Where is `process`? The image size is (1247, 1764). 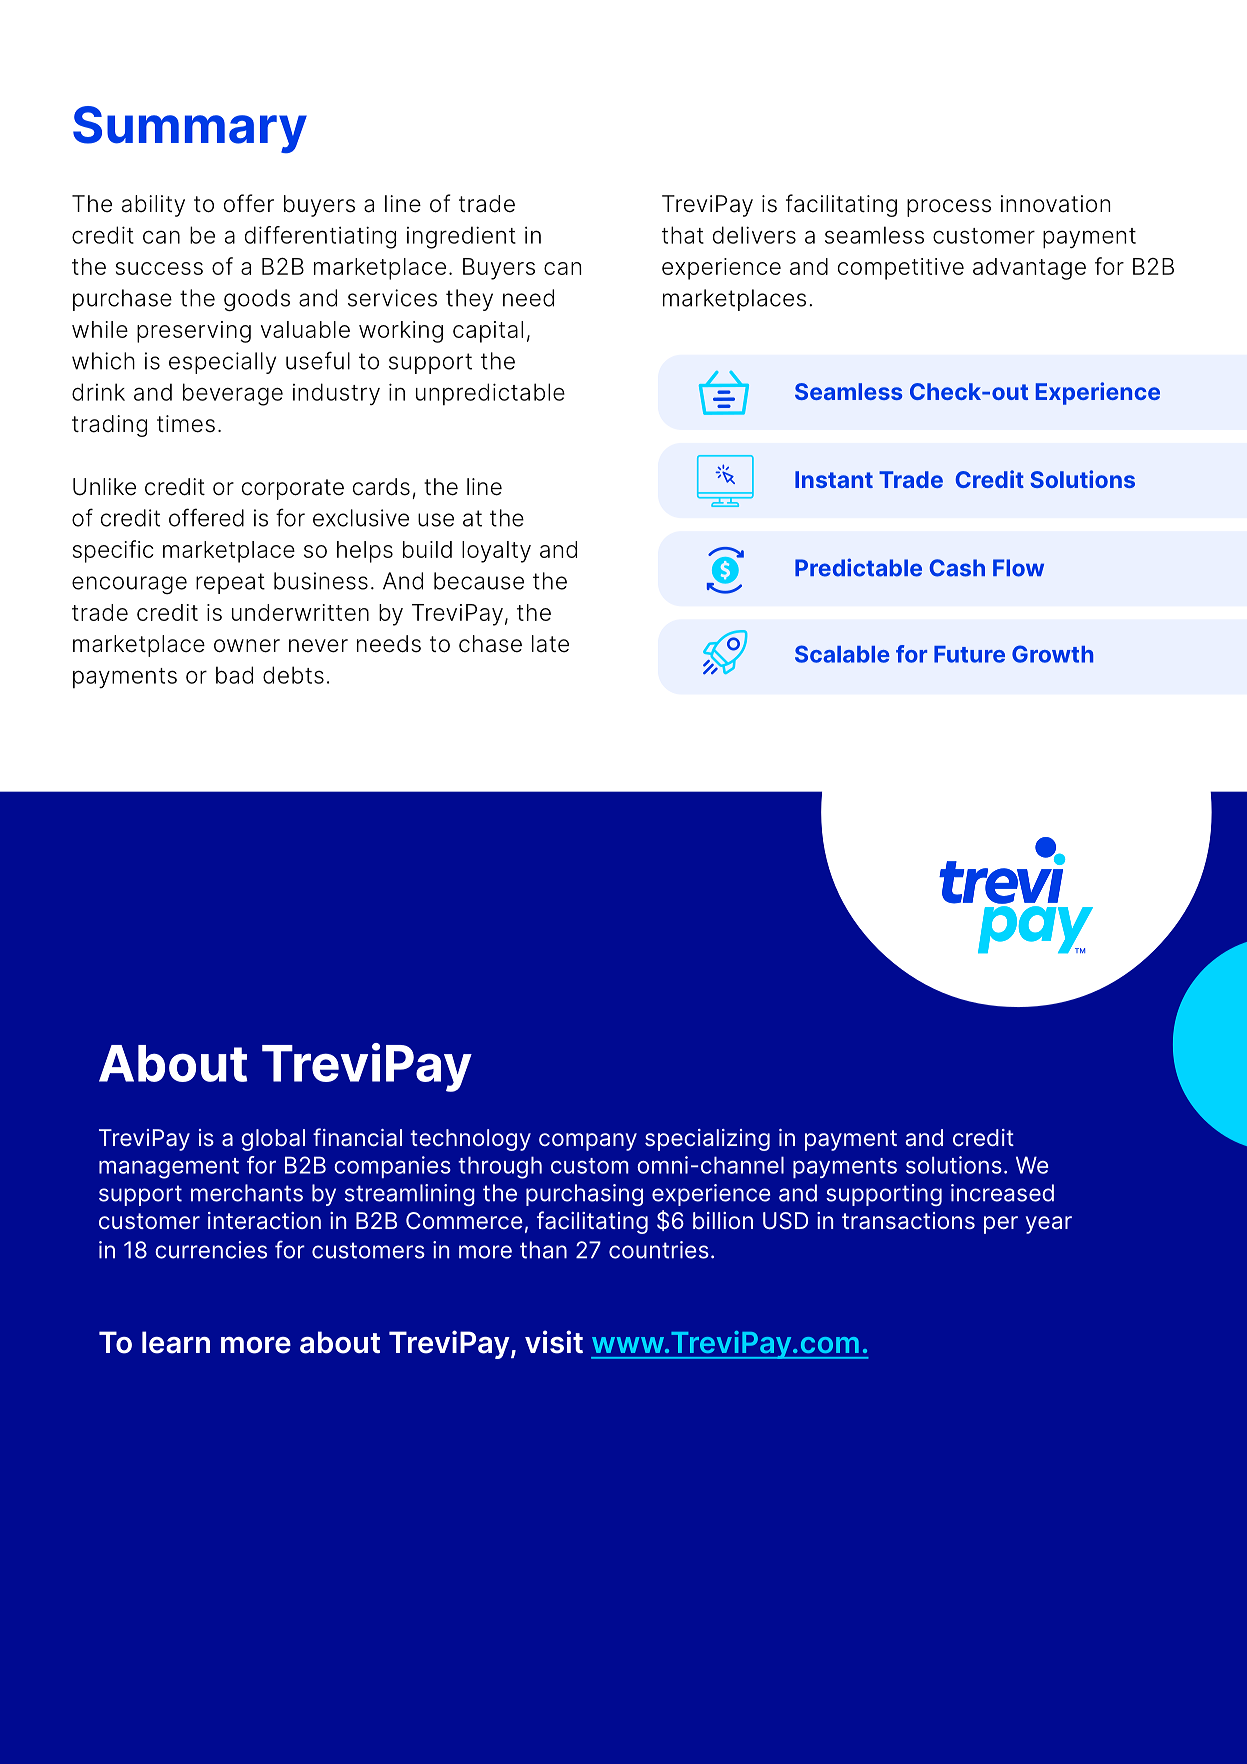 process is located at coordinates (949, 208).
